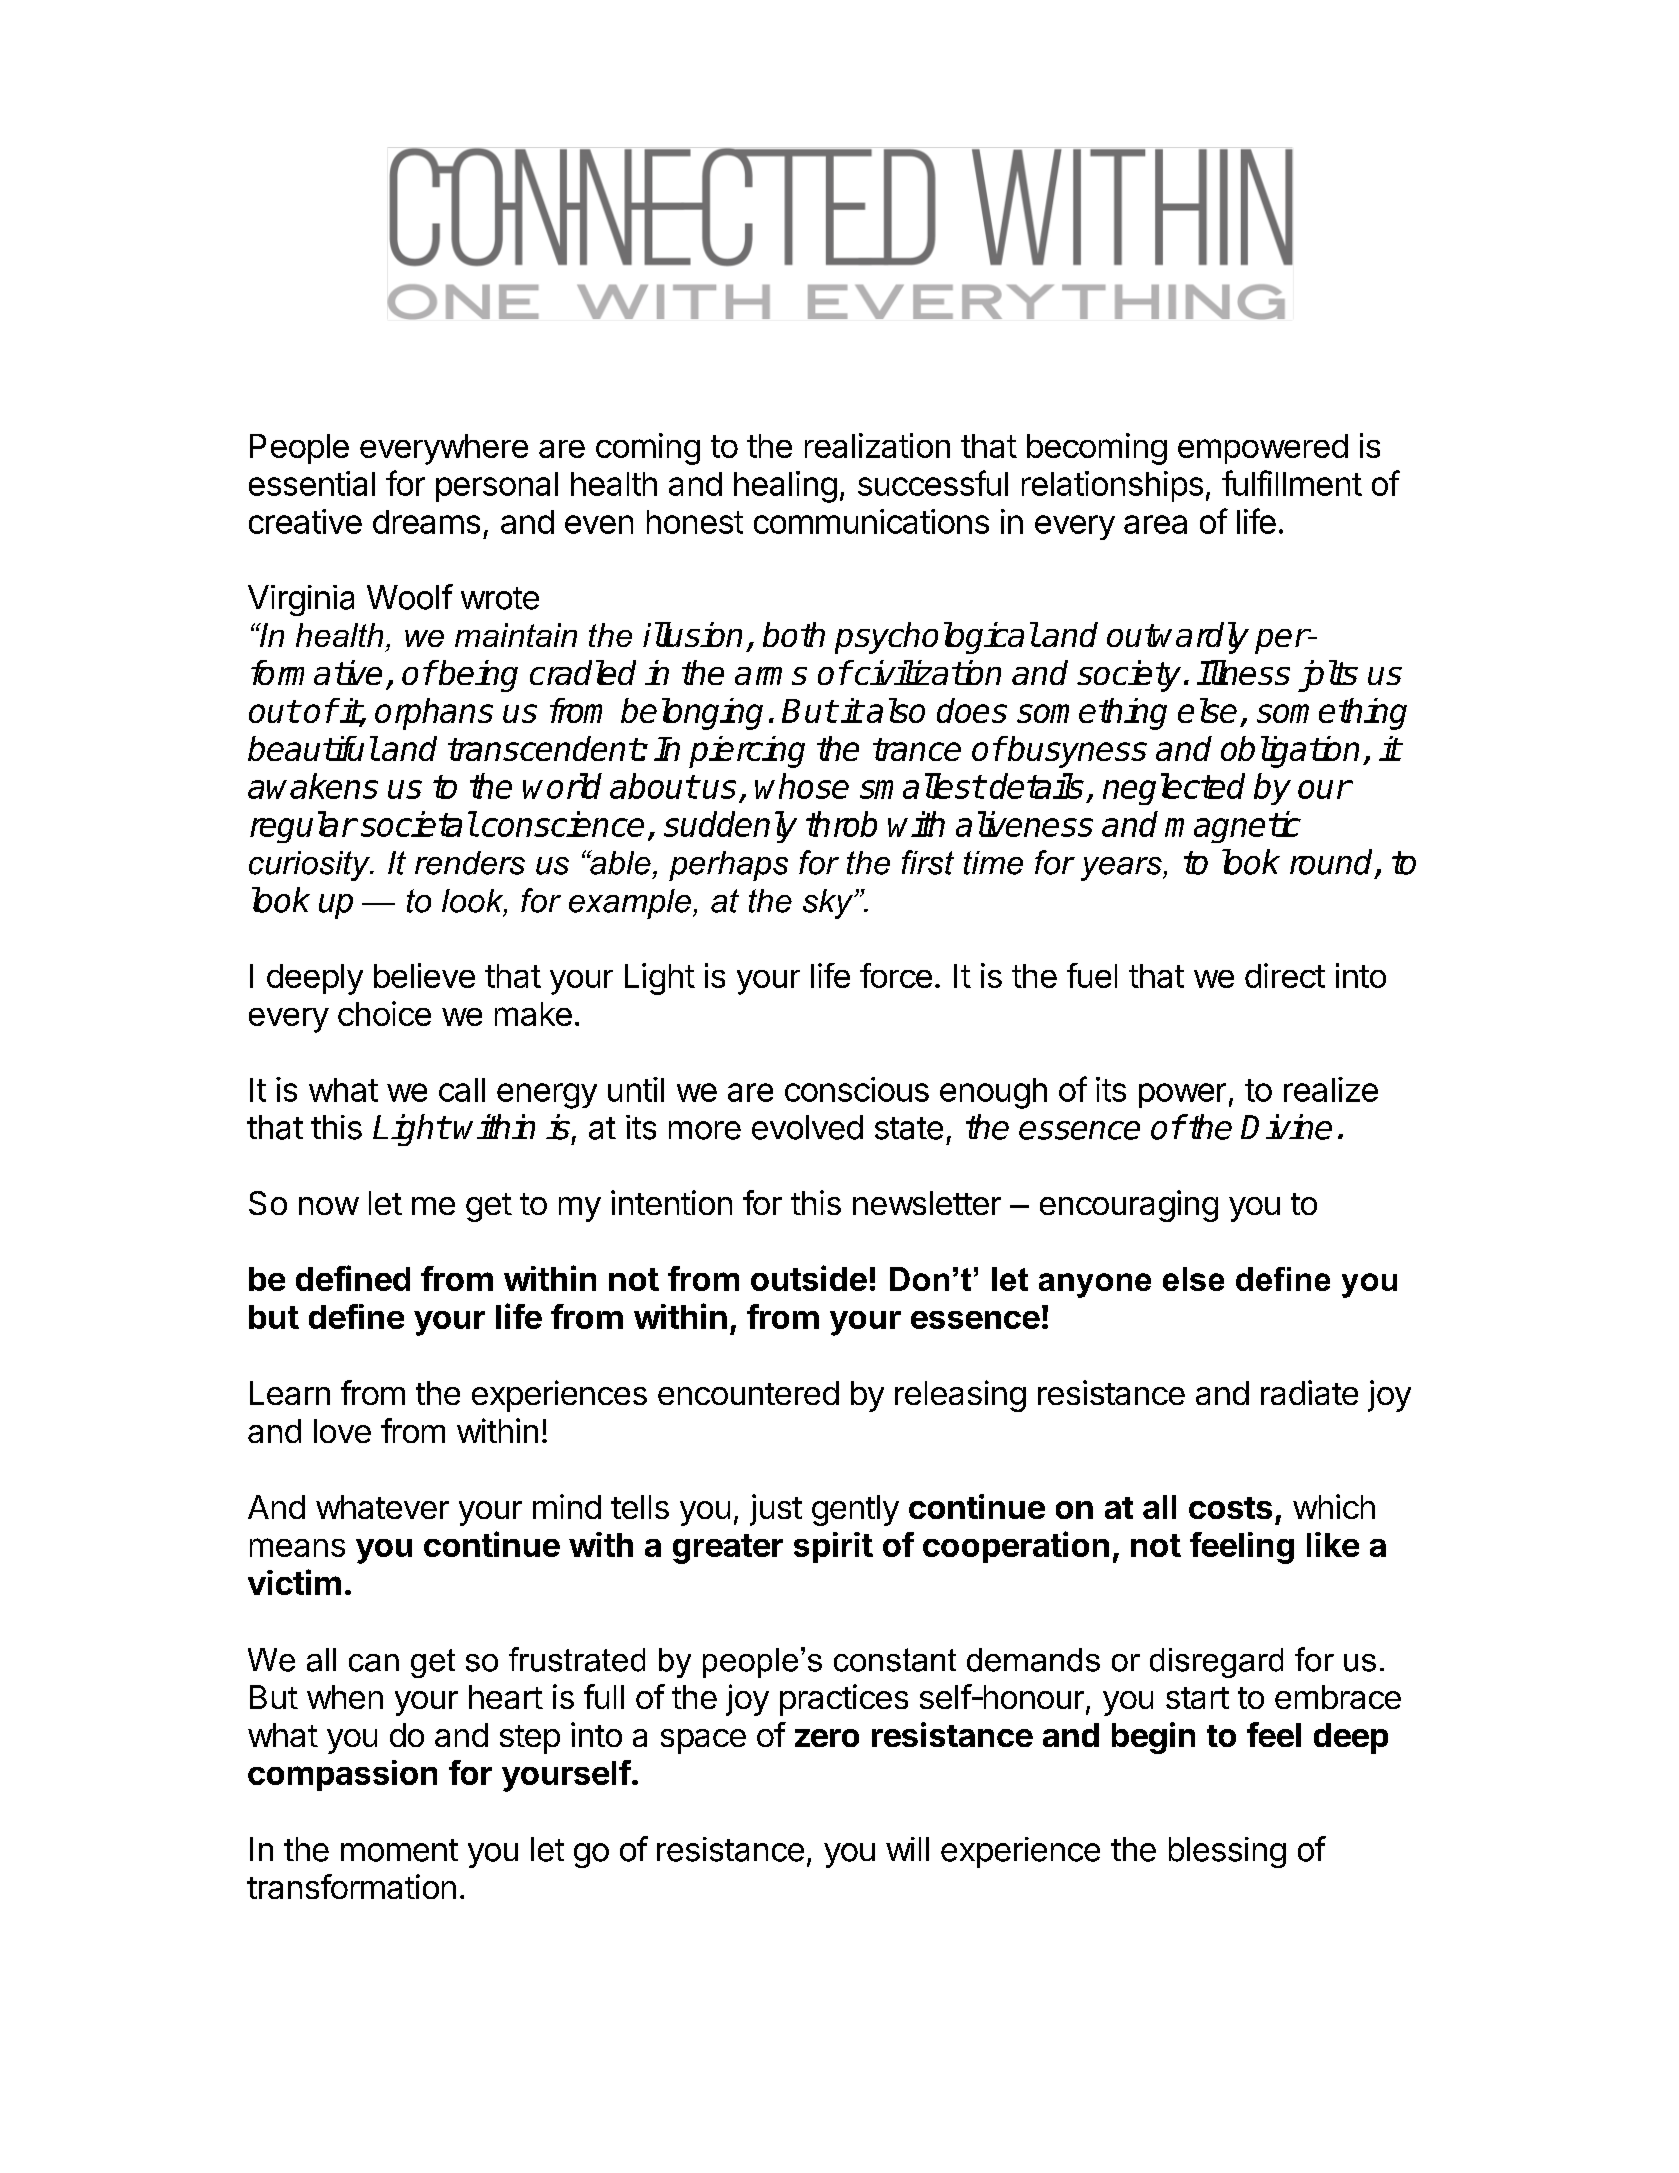 This screenshot has width=1679, height=2173. I want to click on area, so click(1155, 524).
